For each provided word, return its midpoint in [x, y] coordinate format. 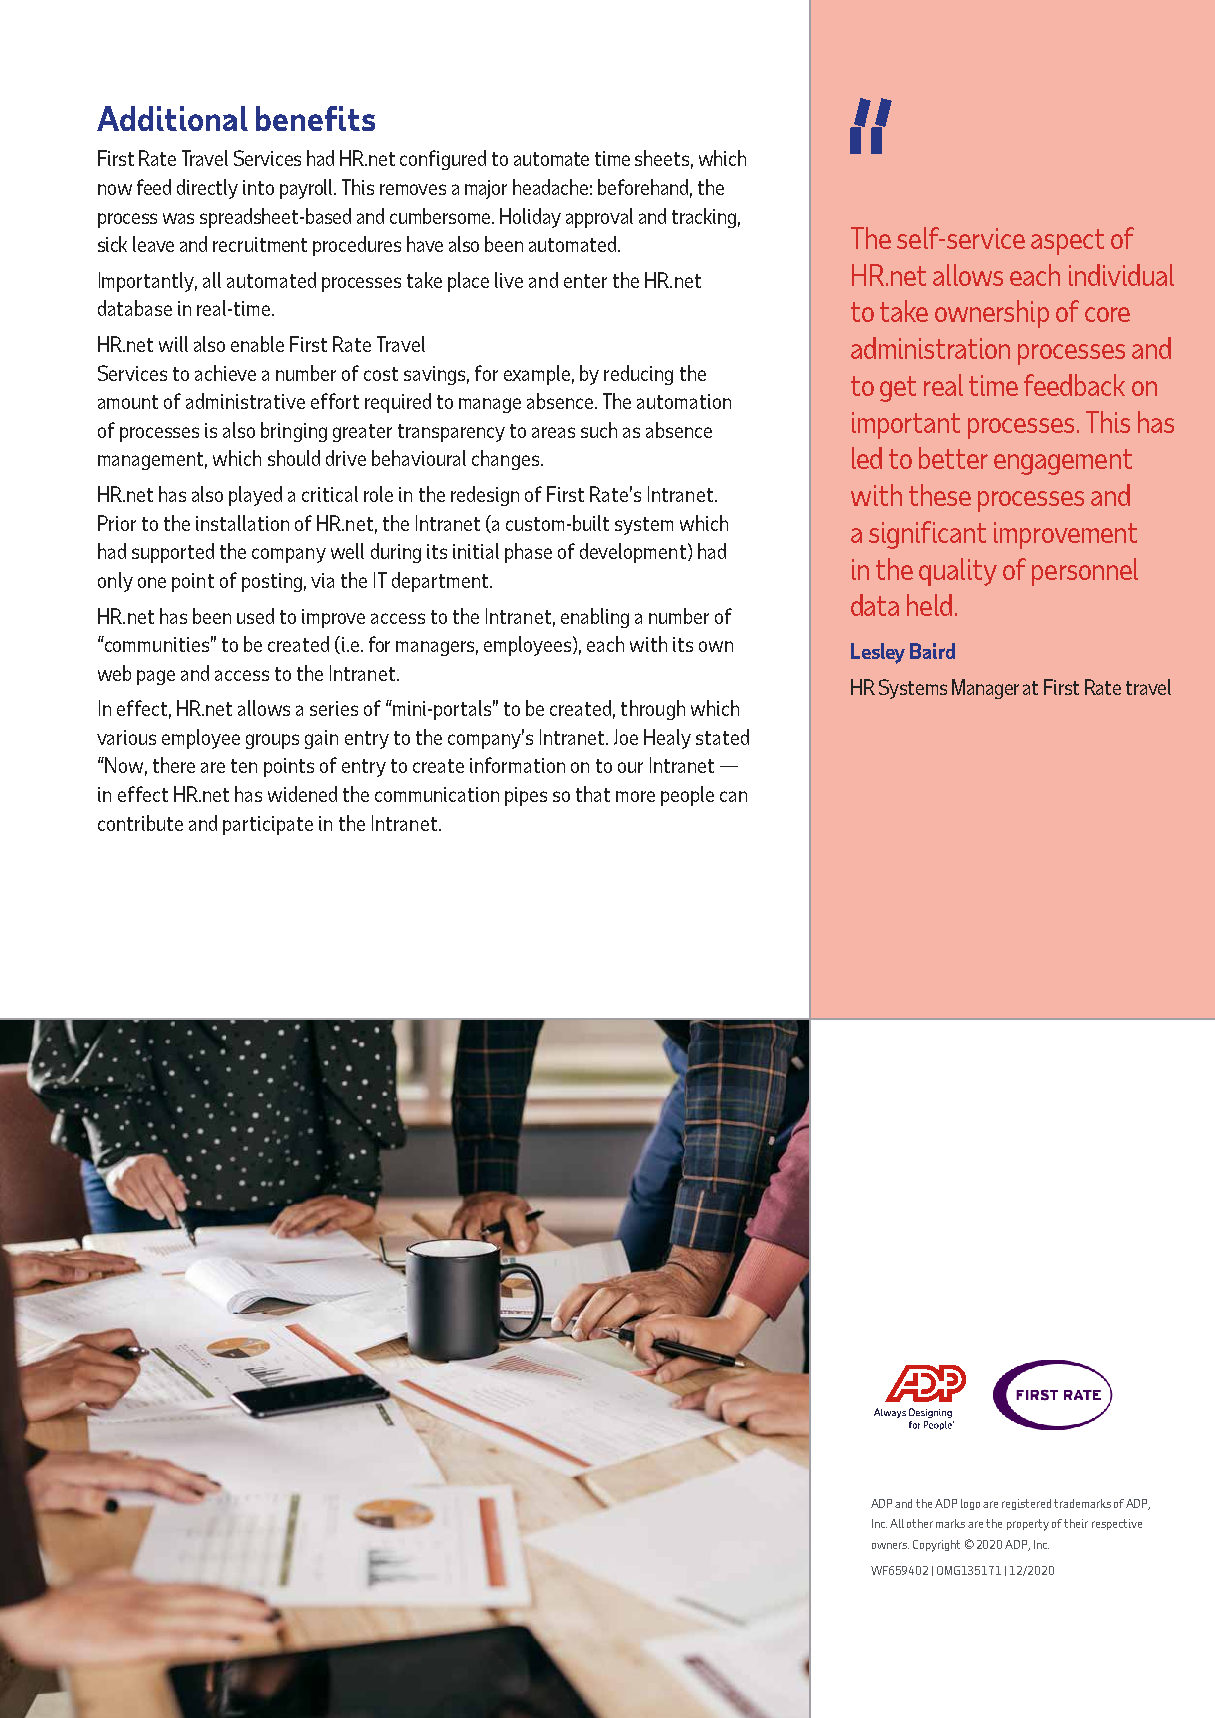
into [258, 187]
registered [1026, 1504]
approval [599, 218]
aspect [1067, 242]
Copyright [936, 1546]
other [920, 1523]
